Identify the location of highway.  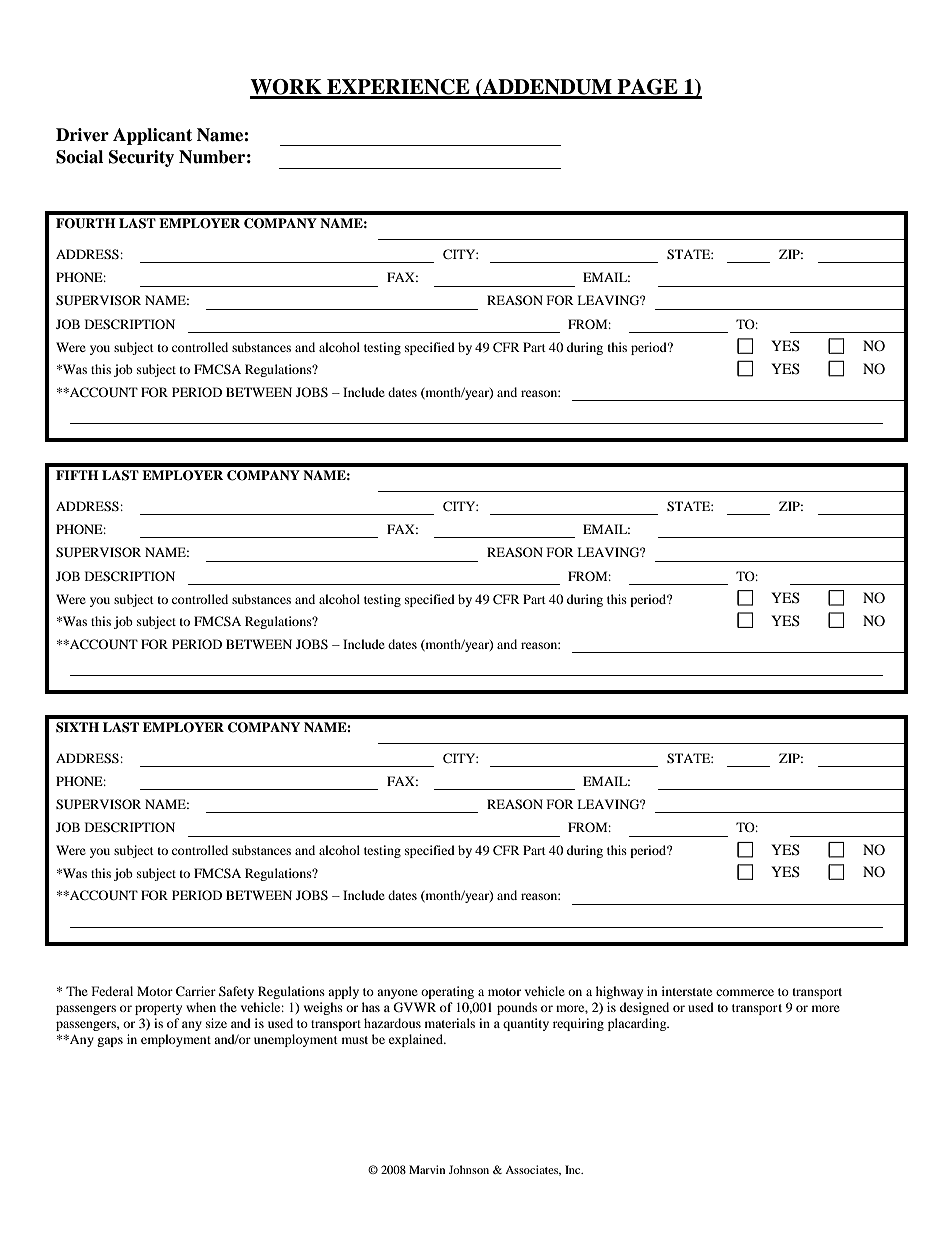
(619, 992).
